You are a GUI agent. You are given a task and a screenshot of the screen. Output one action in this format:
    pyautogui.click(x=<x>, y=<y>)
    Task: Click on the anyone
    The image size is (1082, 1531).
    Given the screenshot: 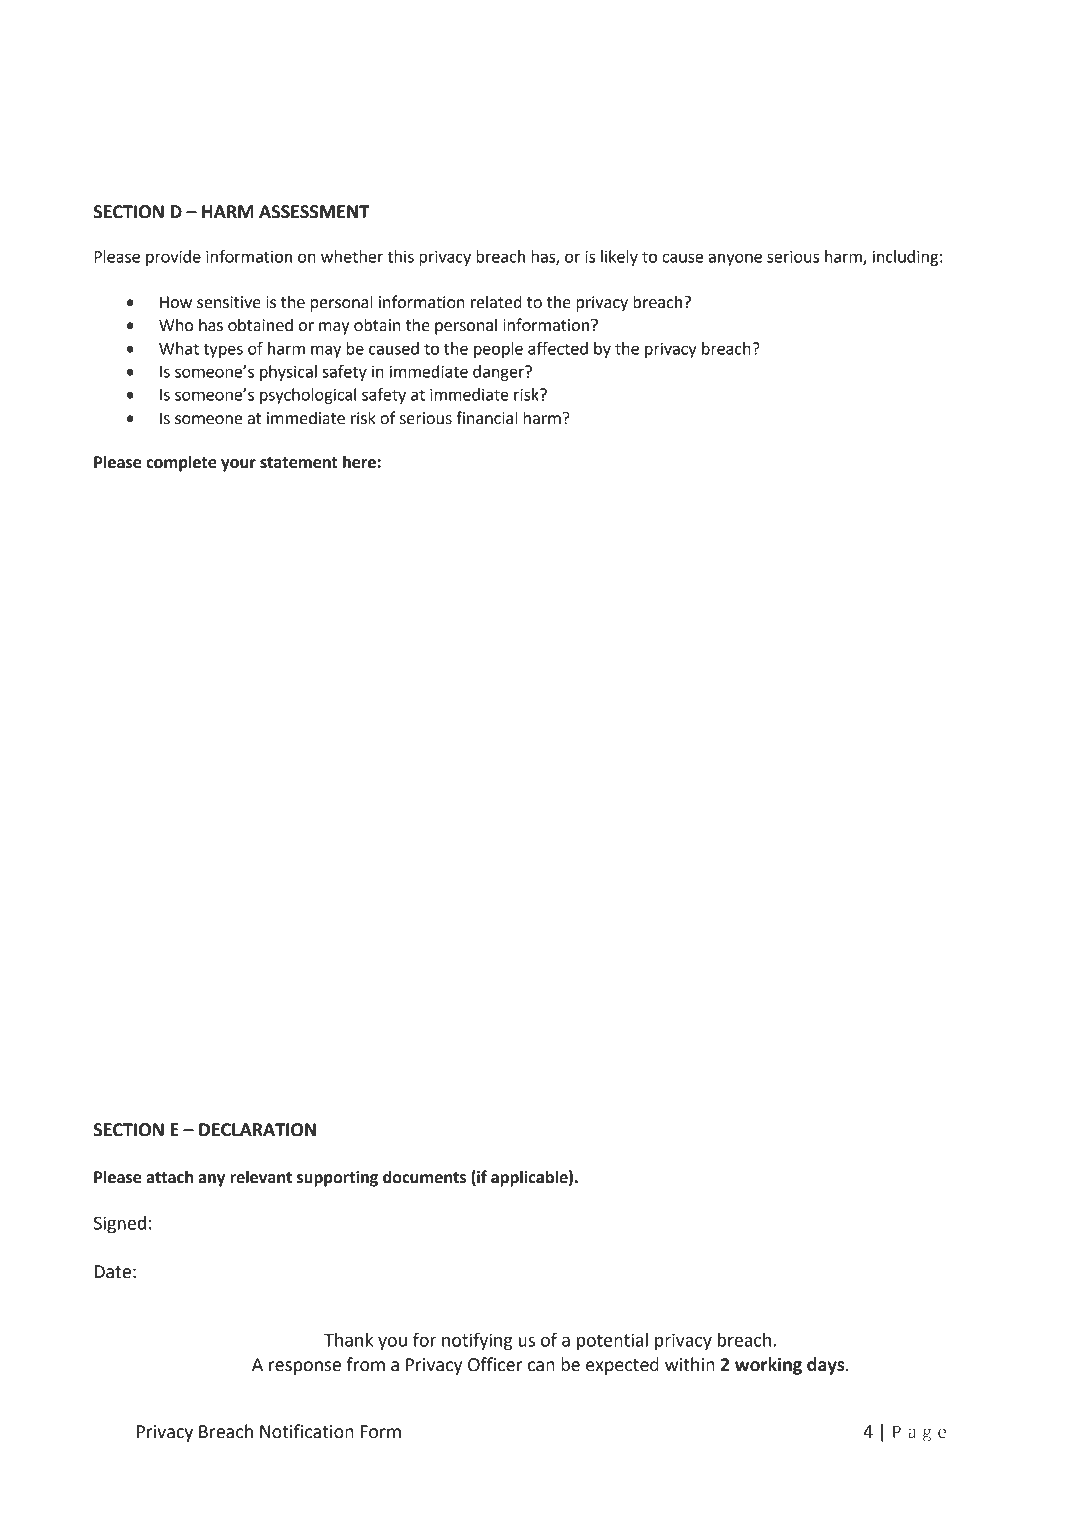 What is the action you would take?
    pyautogui.click(x=735, y=259)
